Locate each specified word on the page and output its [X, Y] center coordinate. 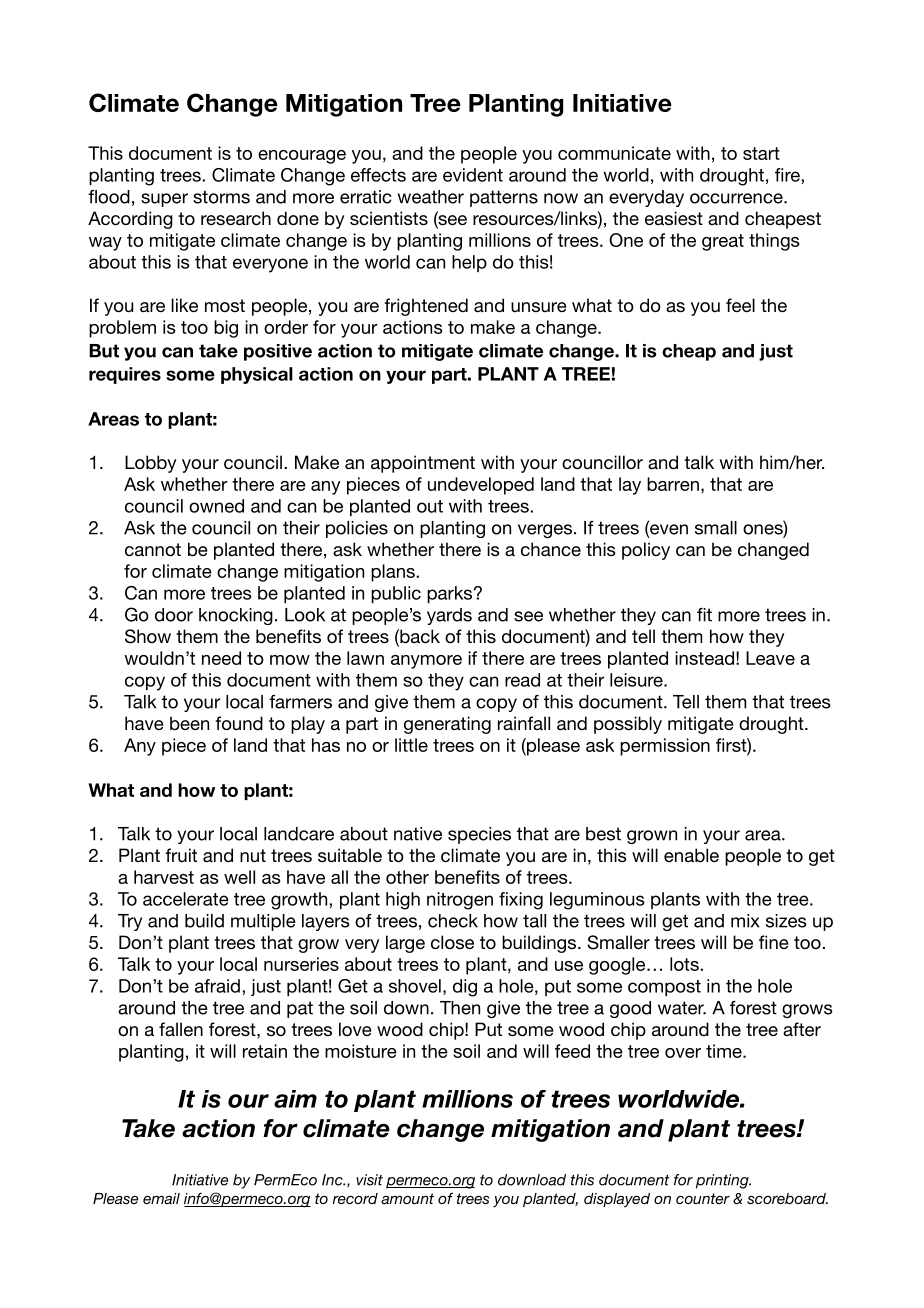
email [161, 1198]
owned [216, 506]
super [164, 200]
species [479, 835]
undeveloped [481, 486]
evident [473, 175]
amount [407, 1198]
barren [673, 484]
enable [691, 855]
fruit [181, 855]
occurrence [737, 198]
